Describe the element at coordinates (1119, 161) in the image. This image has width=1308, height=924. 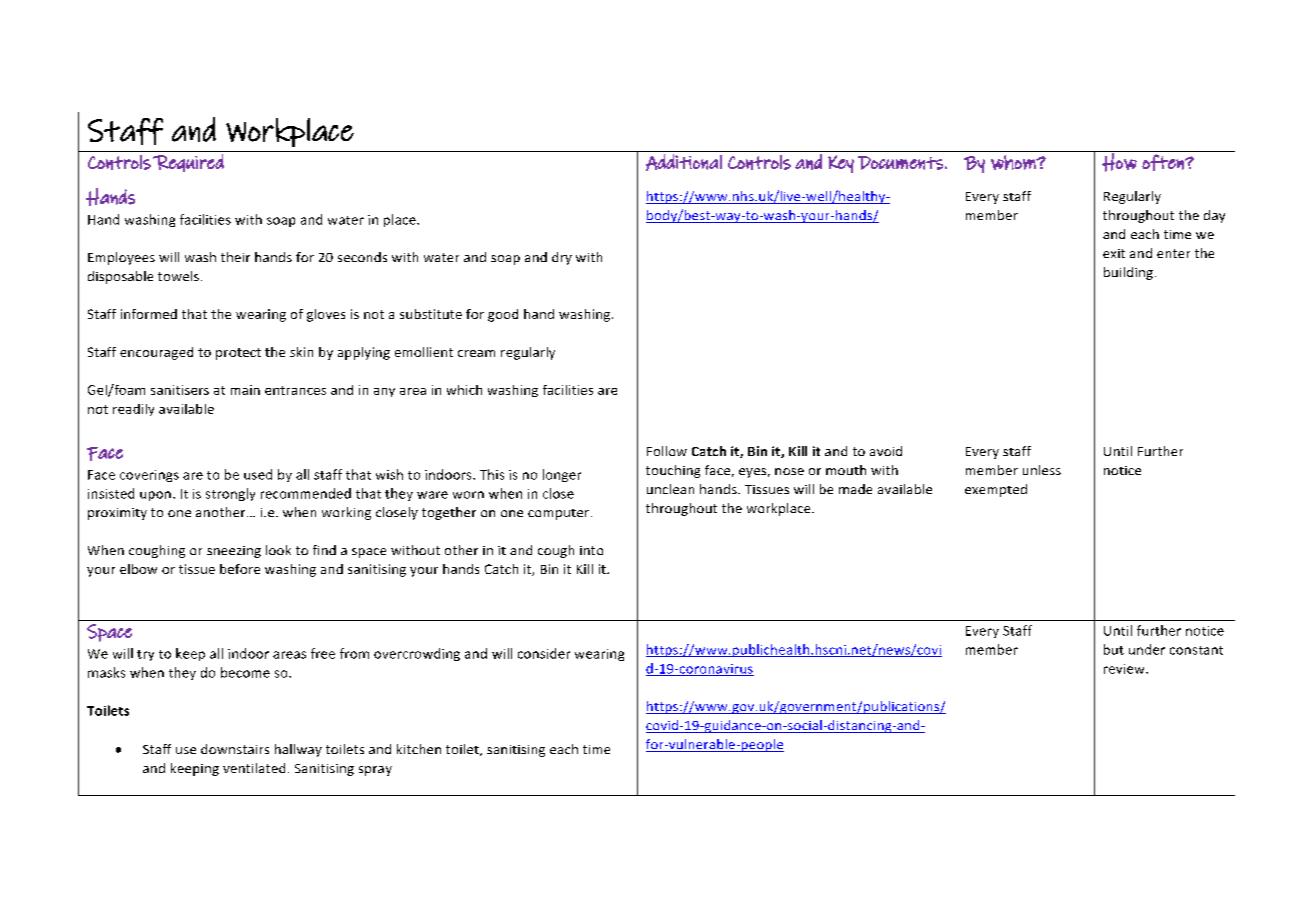
I see `How` at that location.
